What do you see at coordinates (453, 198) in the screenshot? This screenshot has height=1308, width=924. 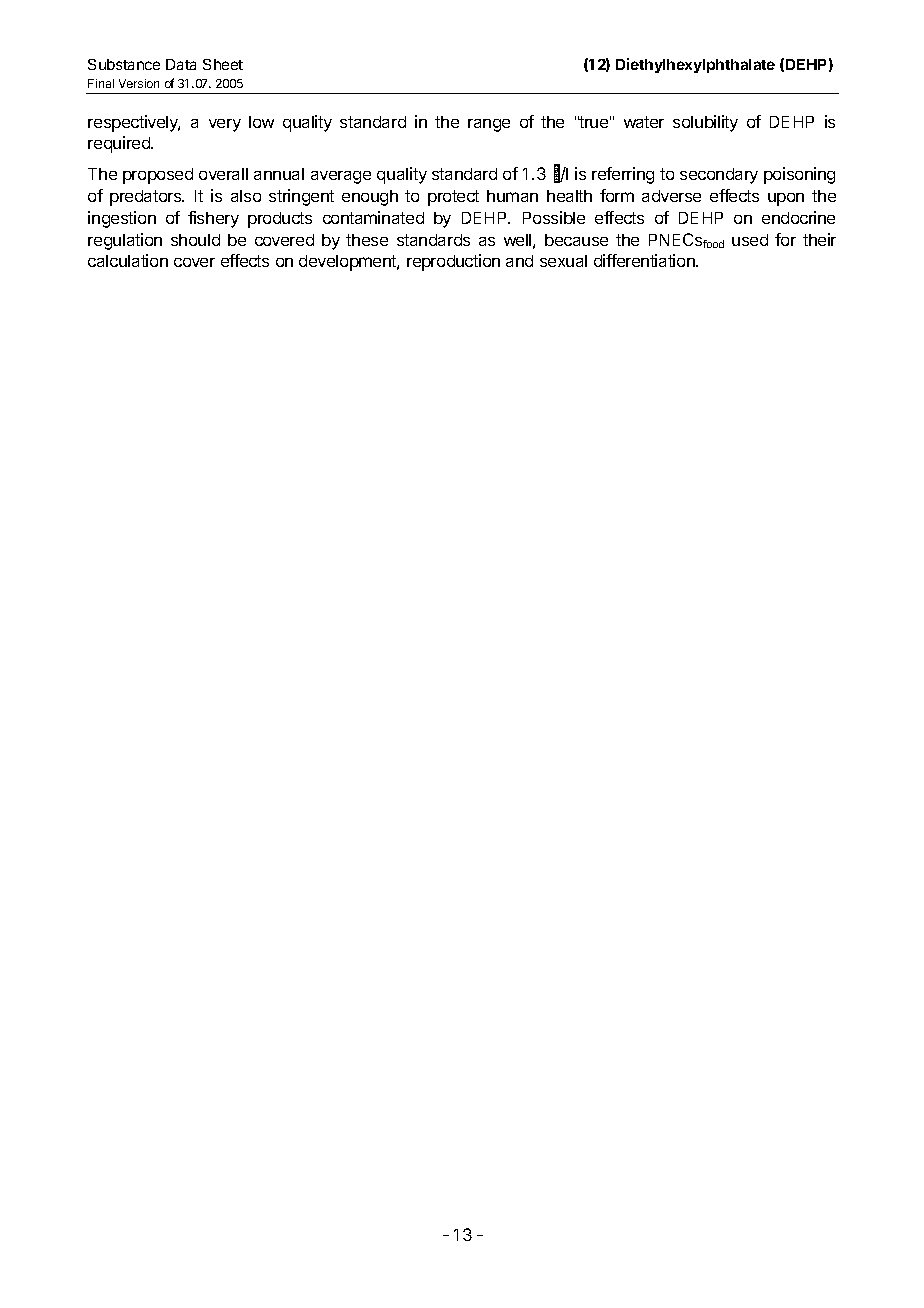 I see `protect` at bounding box center [453, 198].
